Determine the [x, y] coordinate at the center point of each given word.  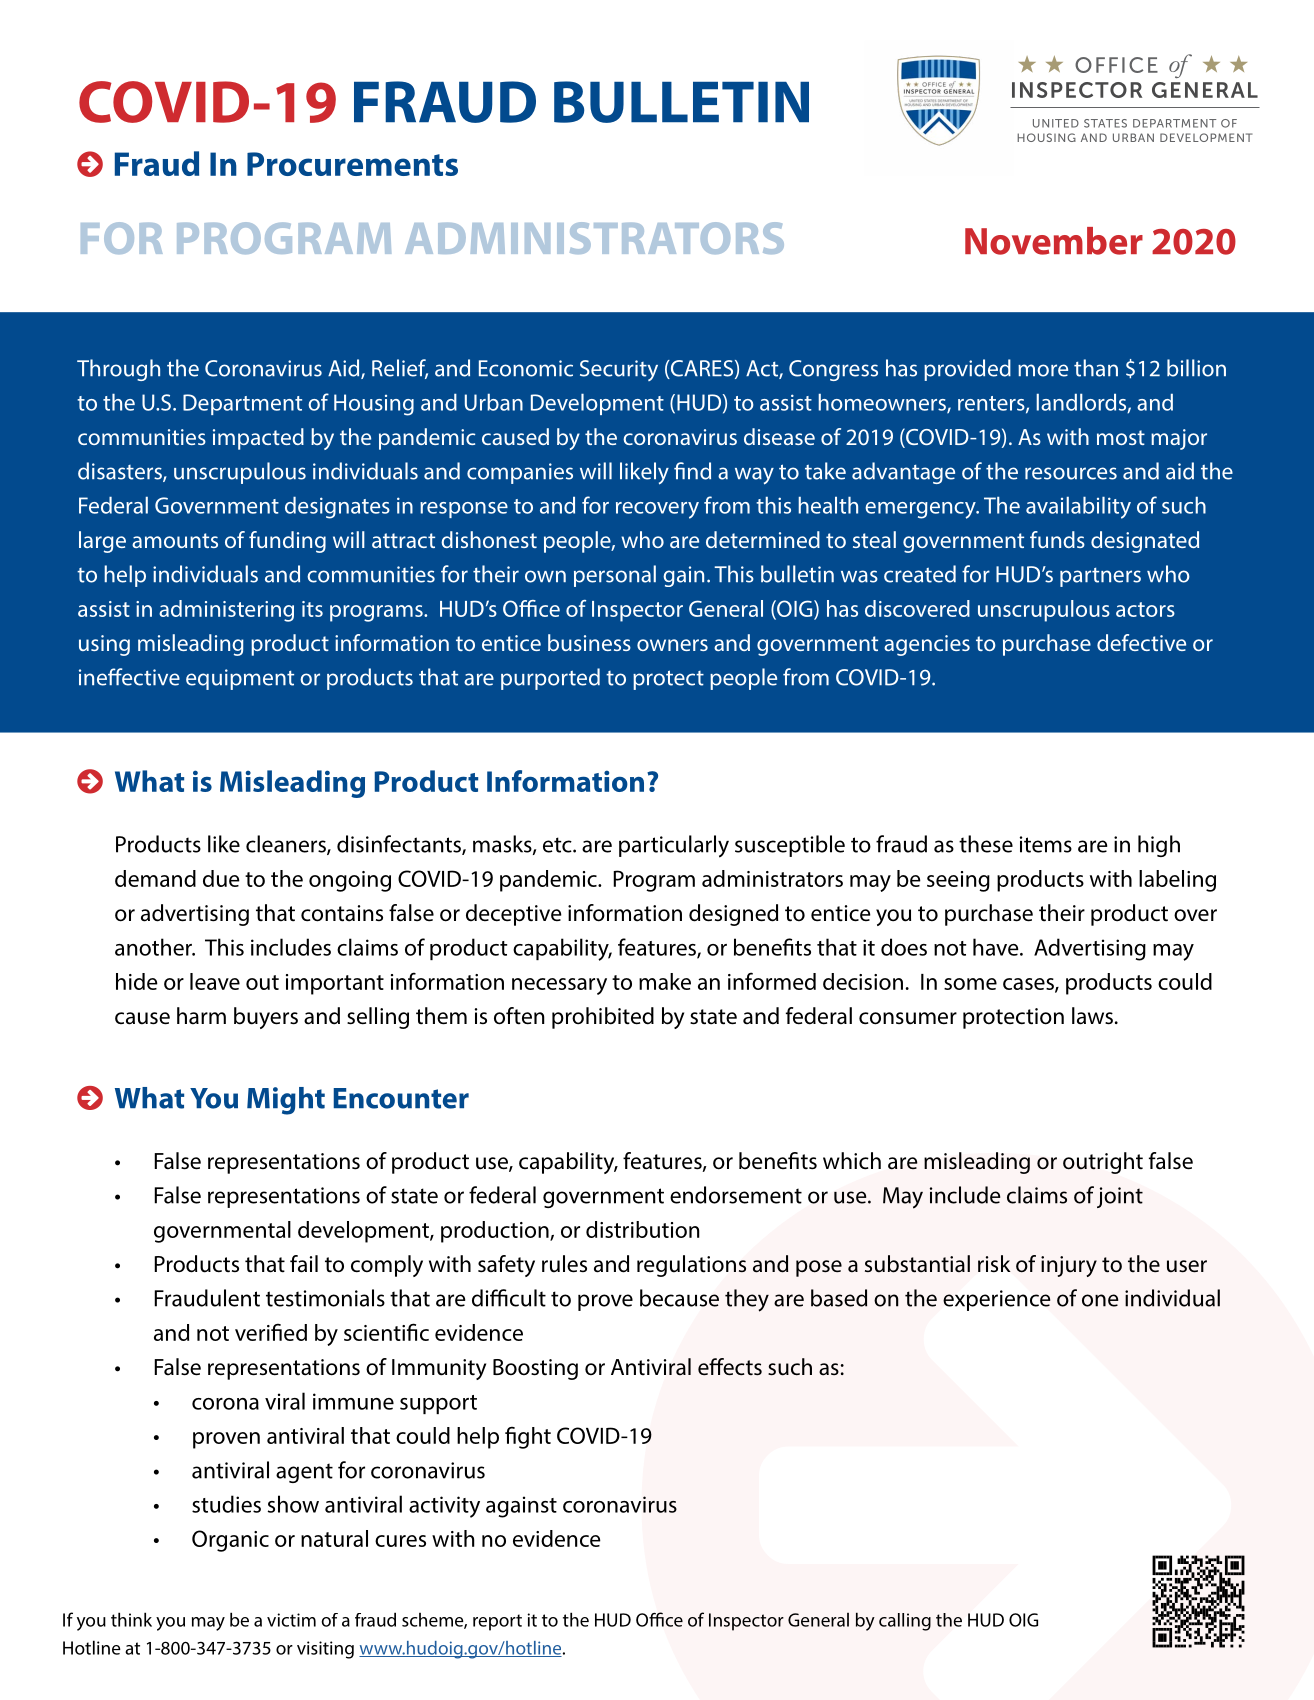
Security [619, 370]
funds [1057, 539]
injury [1069, 1266]
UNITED [1056, 123]
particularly [674, 846]
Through [118, 370]
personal [615, 576]
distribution [643, 1229]
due [221, 878]
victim [291, 1620]
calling [905, 1622]
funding [287, 542]
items [1046, 844]
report [497, 1622]
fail [304, 1264]
